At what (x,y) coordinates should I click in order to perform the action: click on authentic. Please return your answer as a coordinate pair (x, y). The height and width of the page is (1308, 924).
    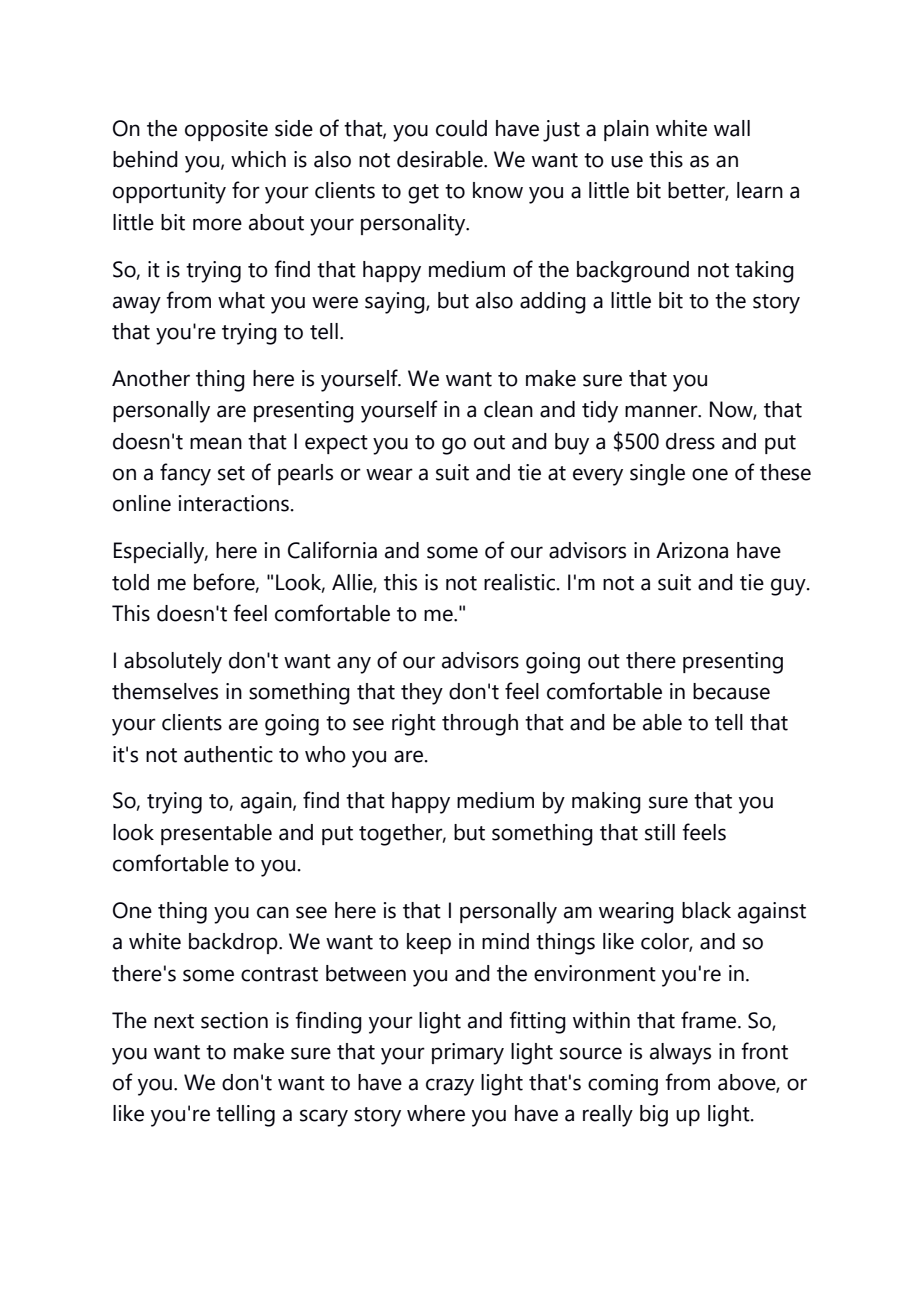
    Looking at the image, I should click on (228, 754).
